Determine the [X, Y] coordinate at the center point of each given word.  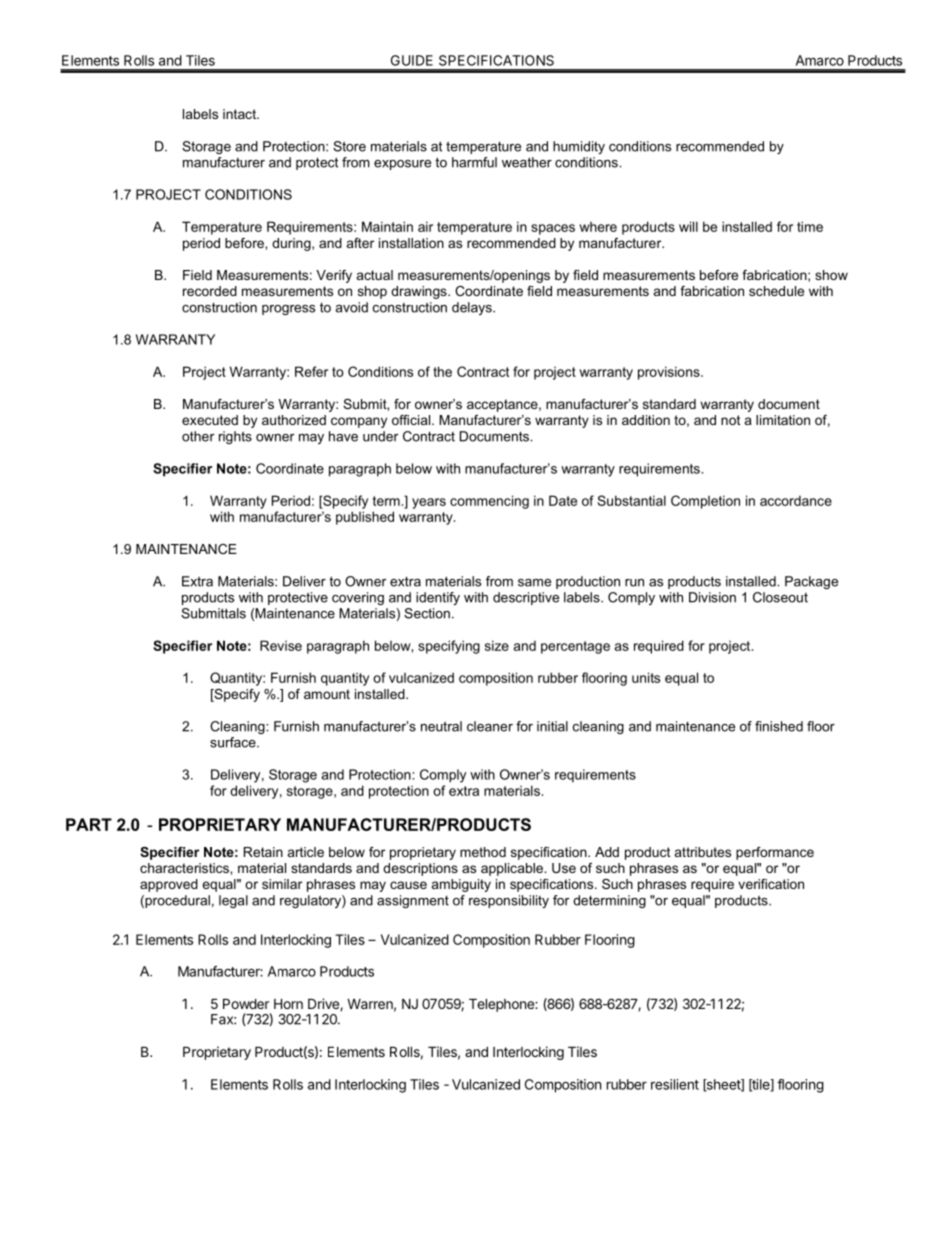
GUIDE [412, 60]
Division [712, 597]
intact [240, 114]
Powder [246, 1004]
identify [438, 598]
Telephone [502, 1005]
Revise [281, 645]
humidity [579, 147]
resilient [675, 1084]
